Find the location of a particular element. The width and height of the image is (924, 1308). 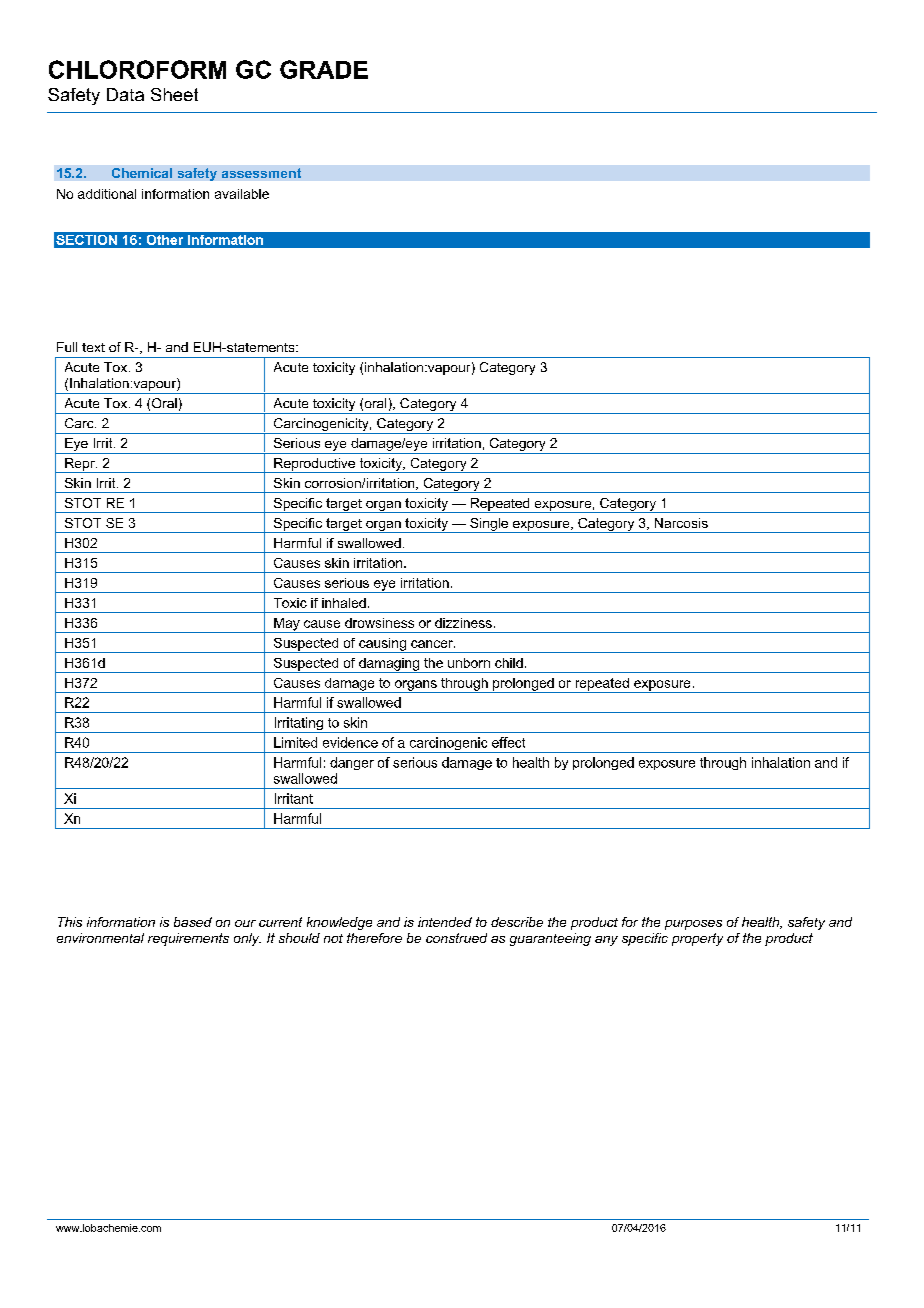

Single is located at coordinates (489, 525).
